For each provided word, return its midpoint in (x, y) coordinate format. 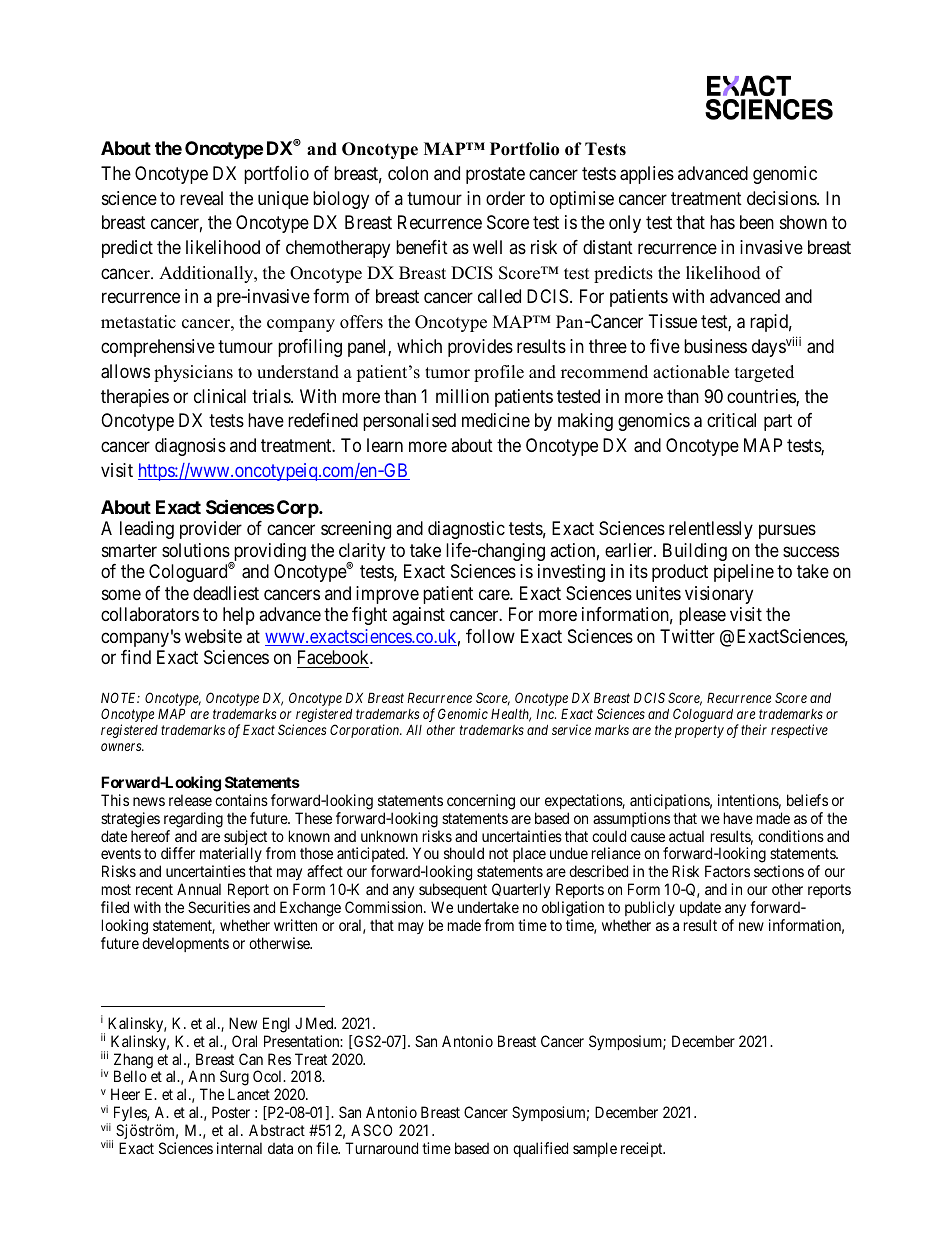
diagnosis (190, 447)
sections (779, 871)
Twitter (687, 636)
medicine (496, 420)
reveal (201, 198)
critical (731, 420)
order (505, 198)
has (722, 222)
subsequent (453, 892)
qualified (540, 1149)
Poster (231, 1112)
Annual (199, 889)
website (213, 636)
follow (490, 636)
